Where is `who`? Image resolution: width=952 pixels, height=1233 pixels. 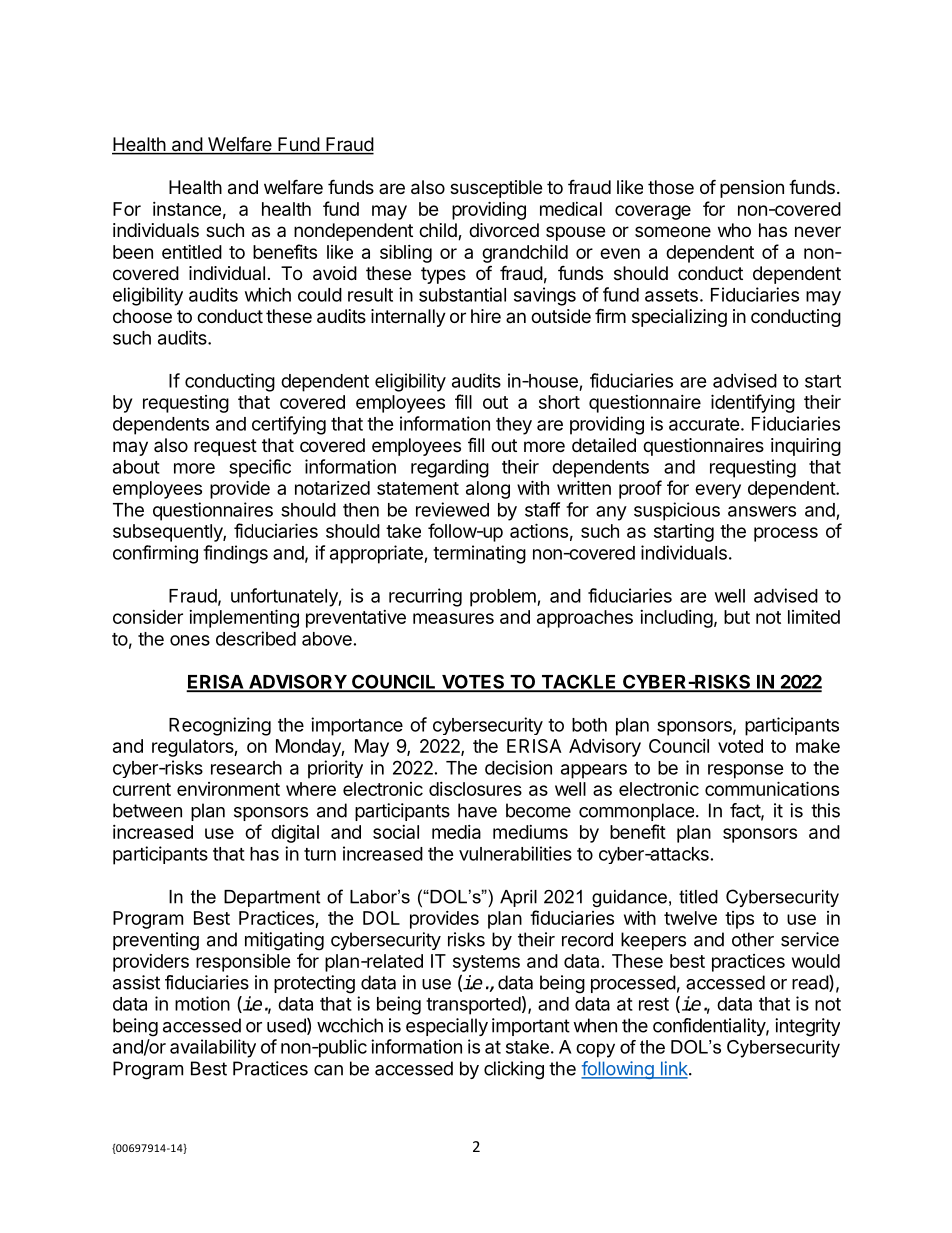 who is located at coordinates (734, 230).
